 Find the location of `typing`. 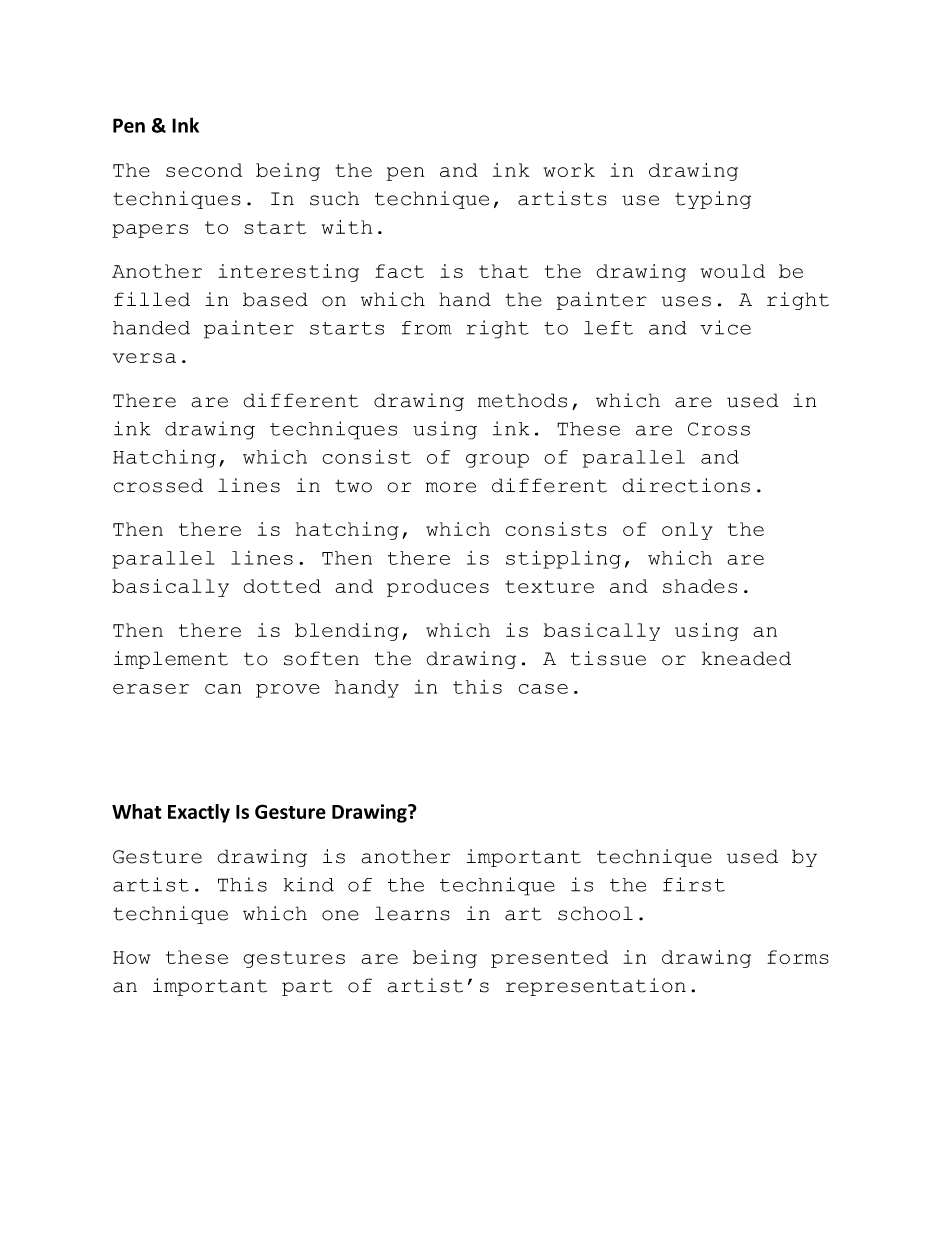

typing is located at coordinates (713, 200).
